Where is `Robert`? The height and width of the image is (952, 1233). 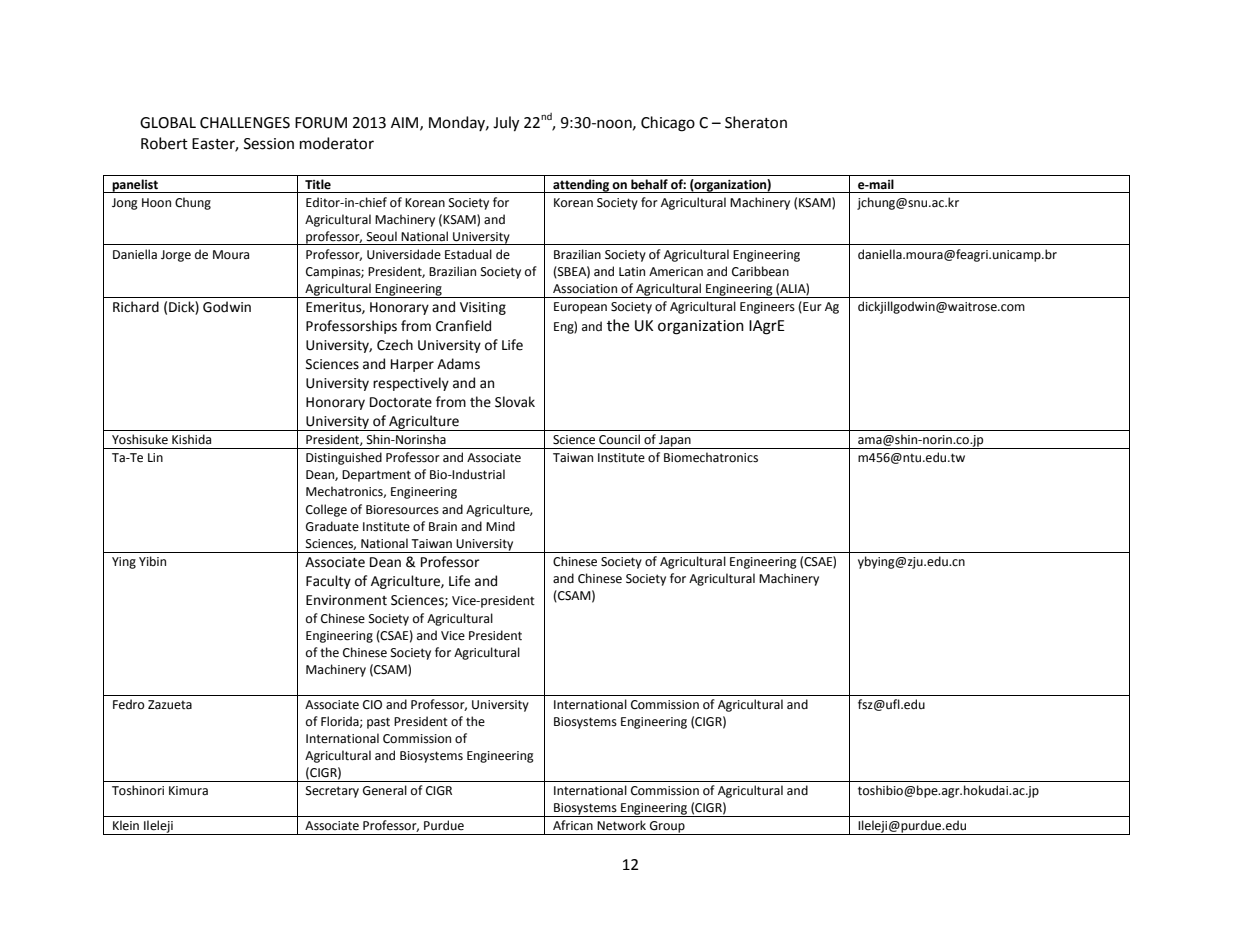 Robert is located at coordinates (164, 143).
